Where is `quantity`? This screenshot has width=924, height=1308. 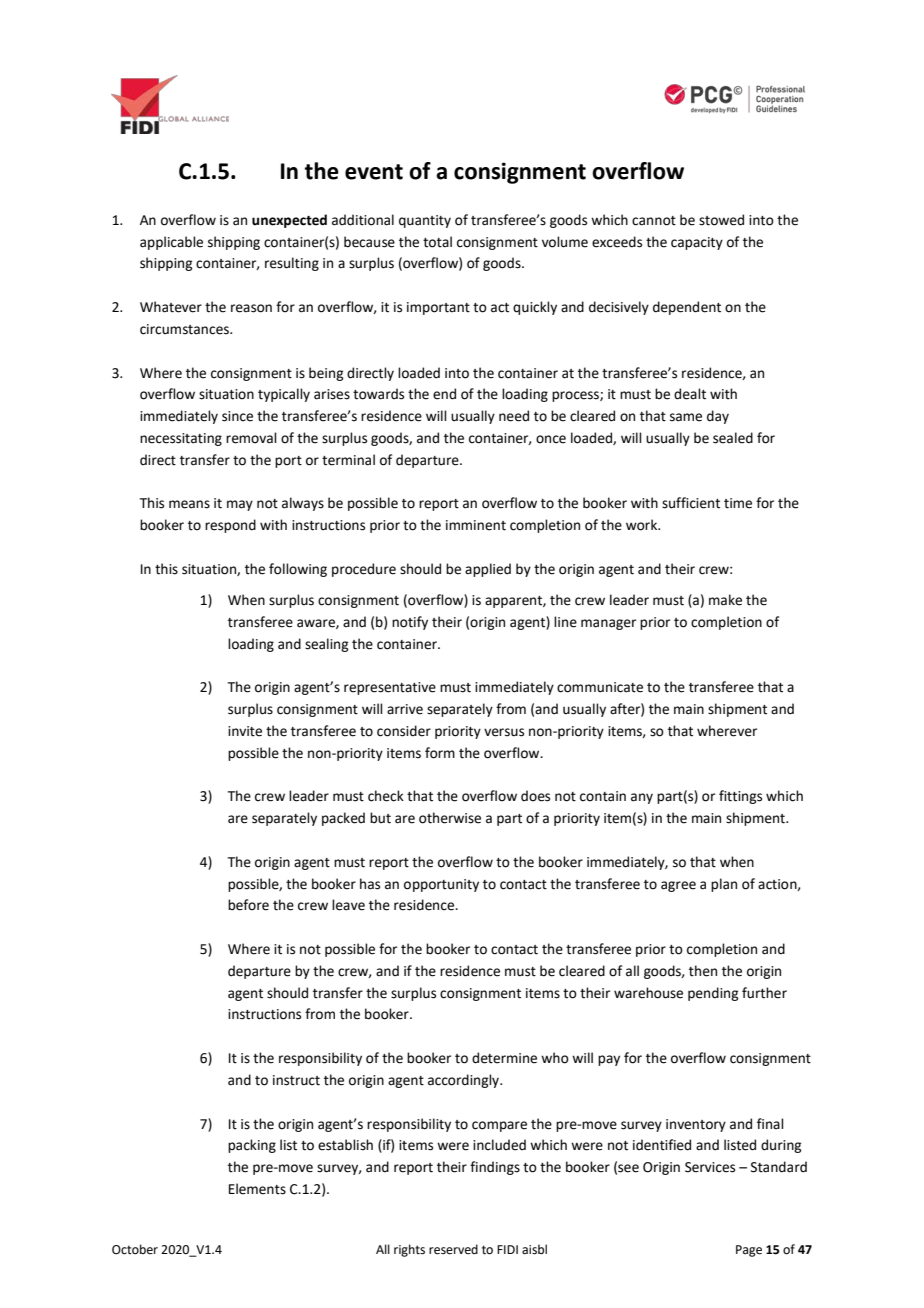
quantity is located at coordinates (425, 221).
